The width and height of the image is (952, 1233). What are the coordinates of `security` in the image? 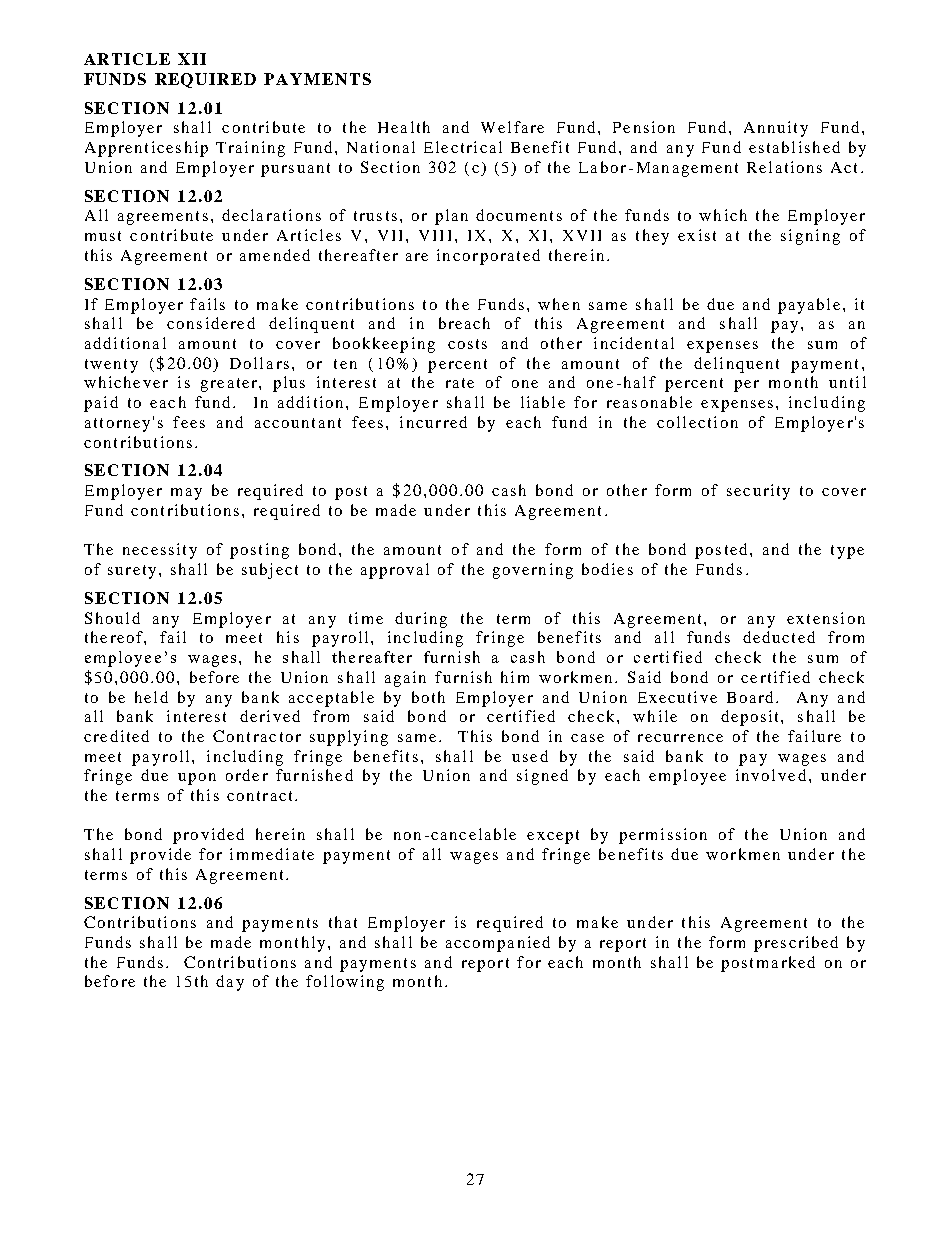 It's located at (758, 492).
